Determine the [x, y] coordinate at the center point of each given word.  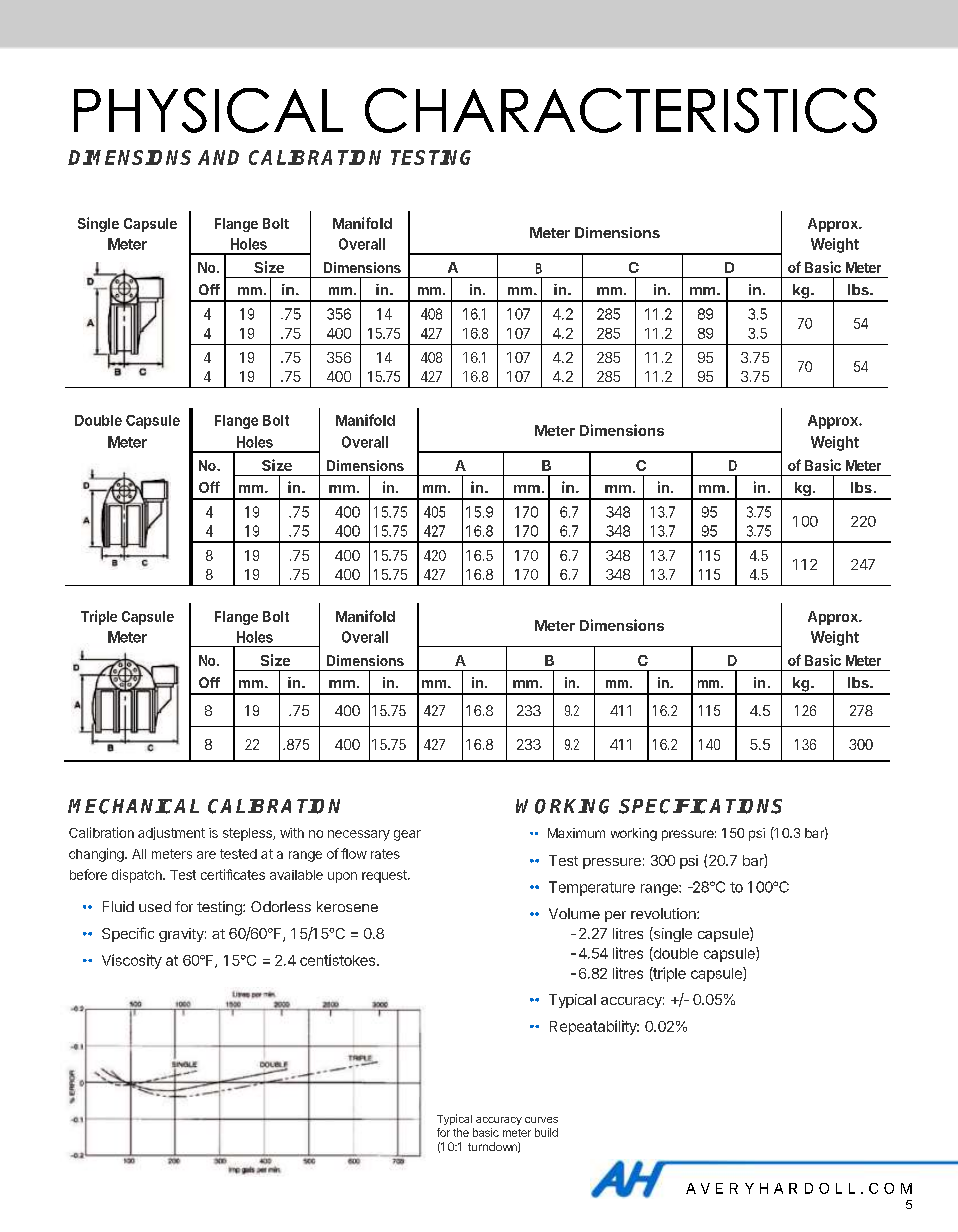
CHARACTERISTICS [621, 110]
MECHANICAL [133, 806]
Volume [574, 913]
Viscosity [132, 961]
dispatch [138, 876]
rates [385, 854]
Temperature [592, 888]
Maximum [576, 833]
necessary [359, 835]
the [461, 1132]
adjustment [171, 833]
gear [407, 835]
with [292, 833]
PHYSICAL [208, 110]
